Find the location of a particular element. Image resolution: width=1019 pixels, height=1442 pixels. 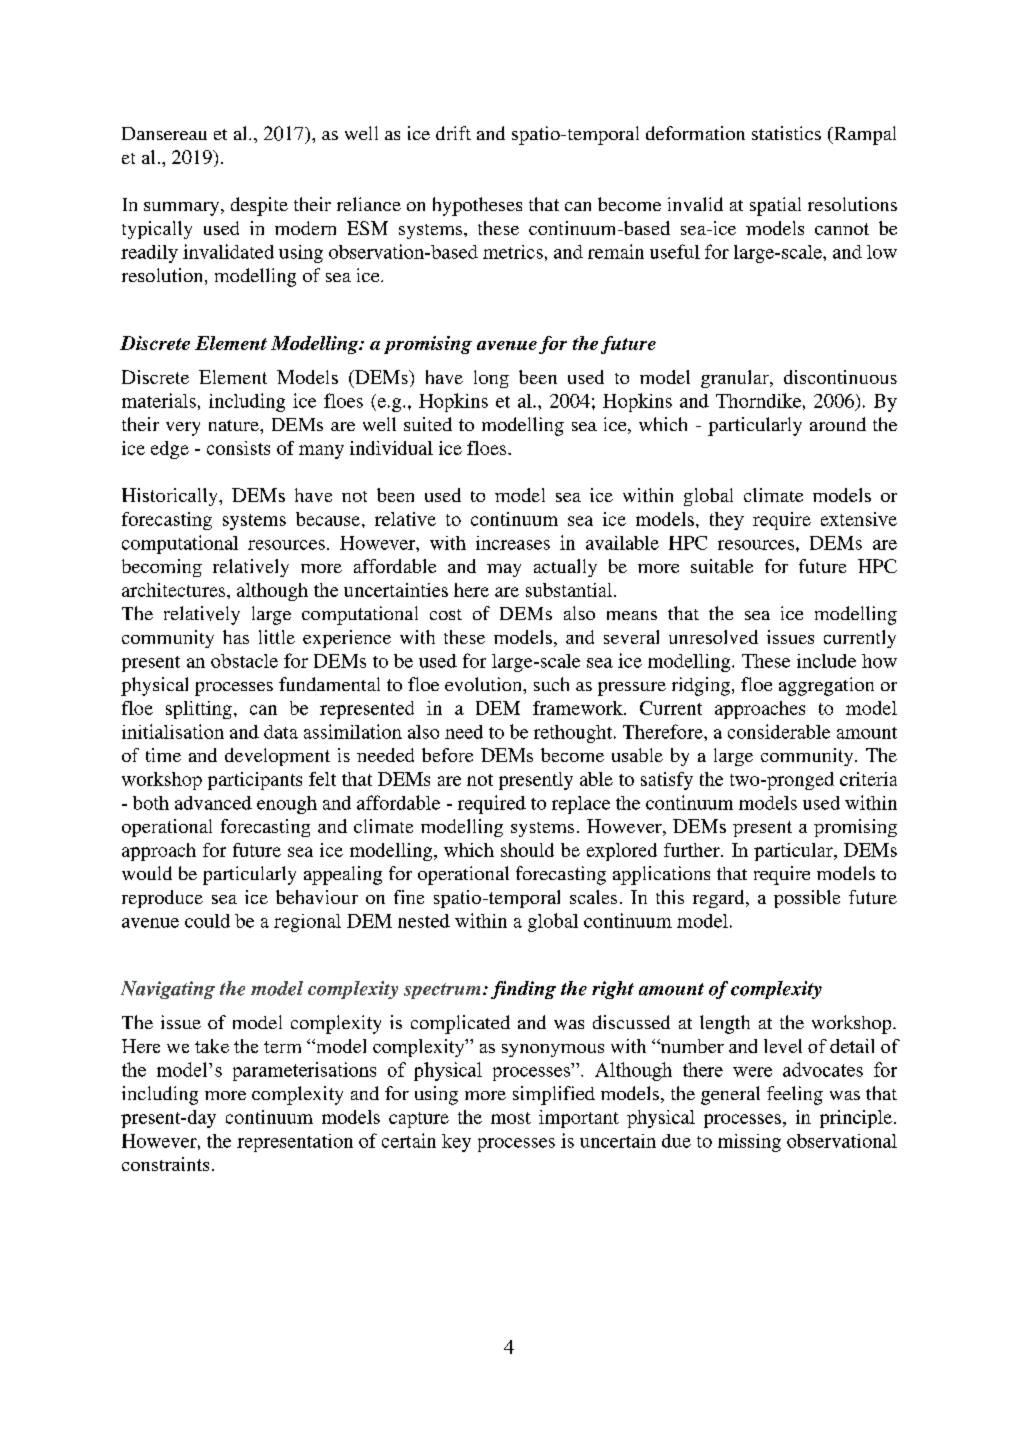

rethought is located at coordinates (574, 734).
